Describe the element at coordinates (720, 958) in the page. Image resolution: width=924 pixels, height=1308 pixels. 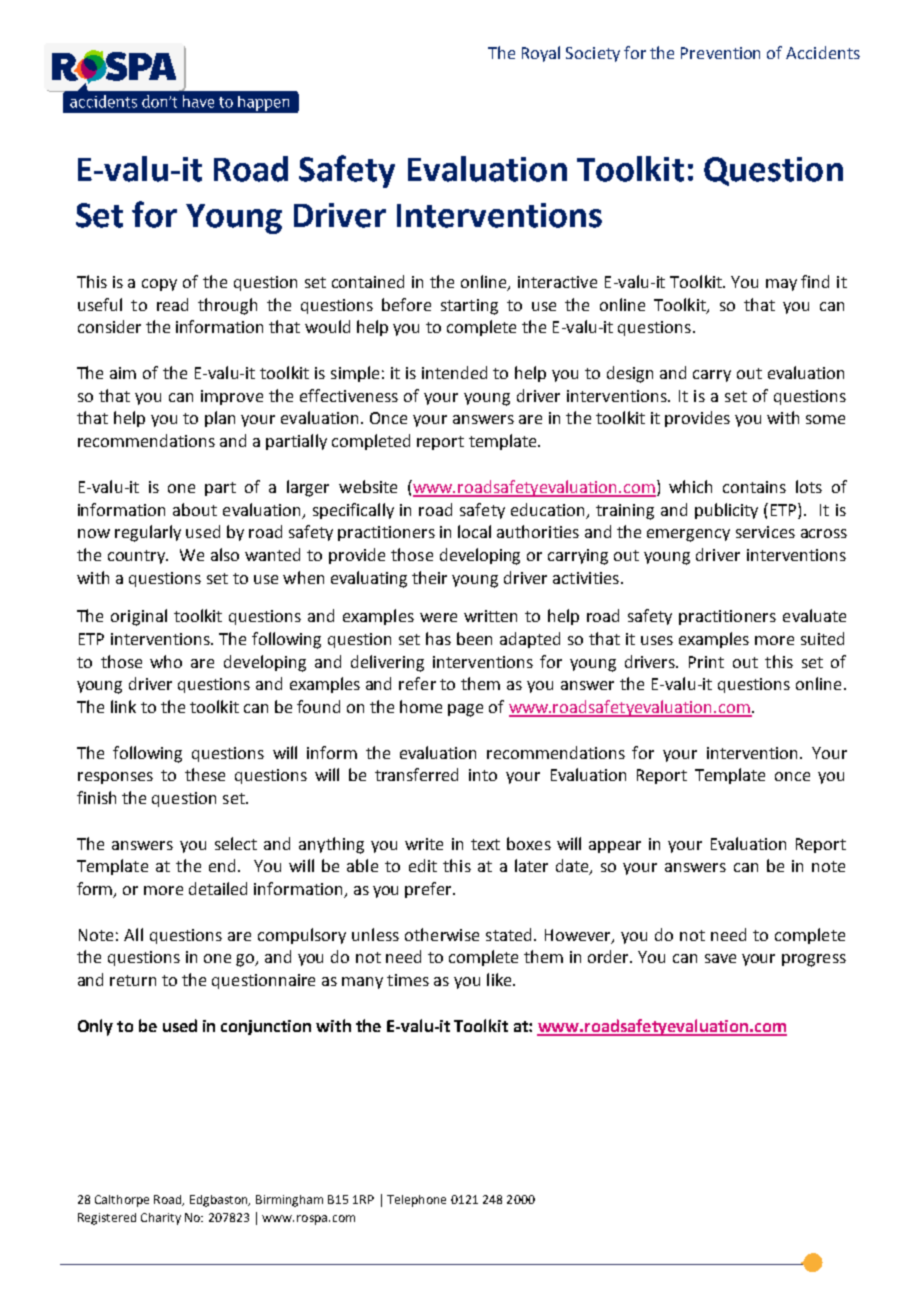
I see `save` at that location.
